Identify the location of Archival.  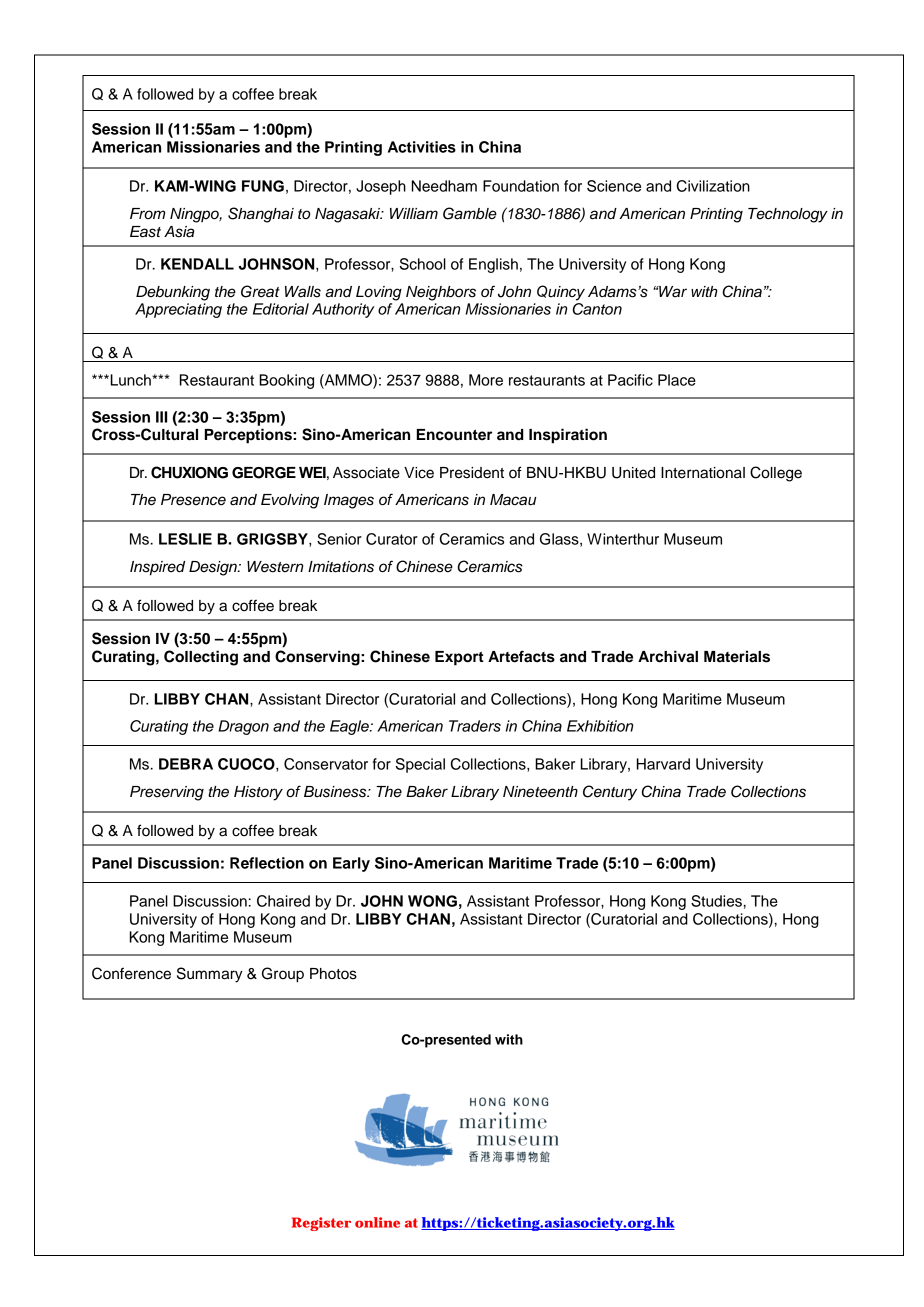
(668, 656).
